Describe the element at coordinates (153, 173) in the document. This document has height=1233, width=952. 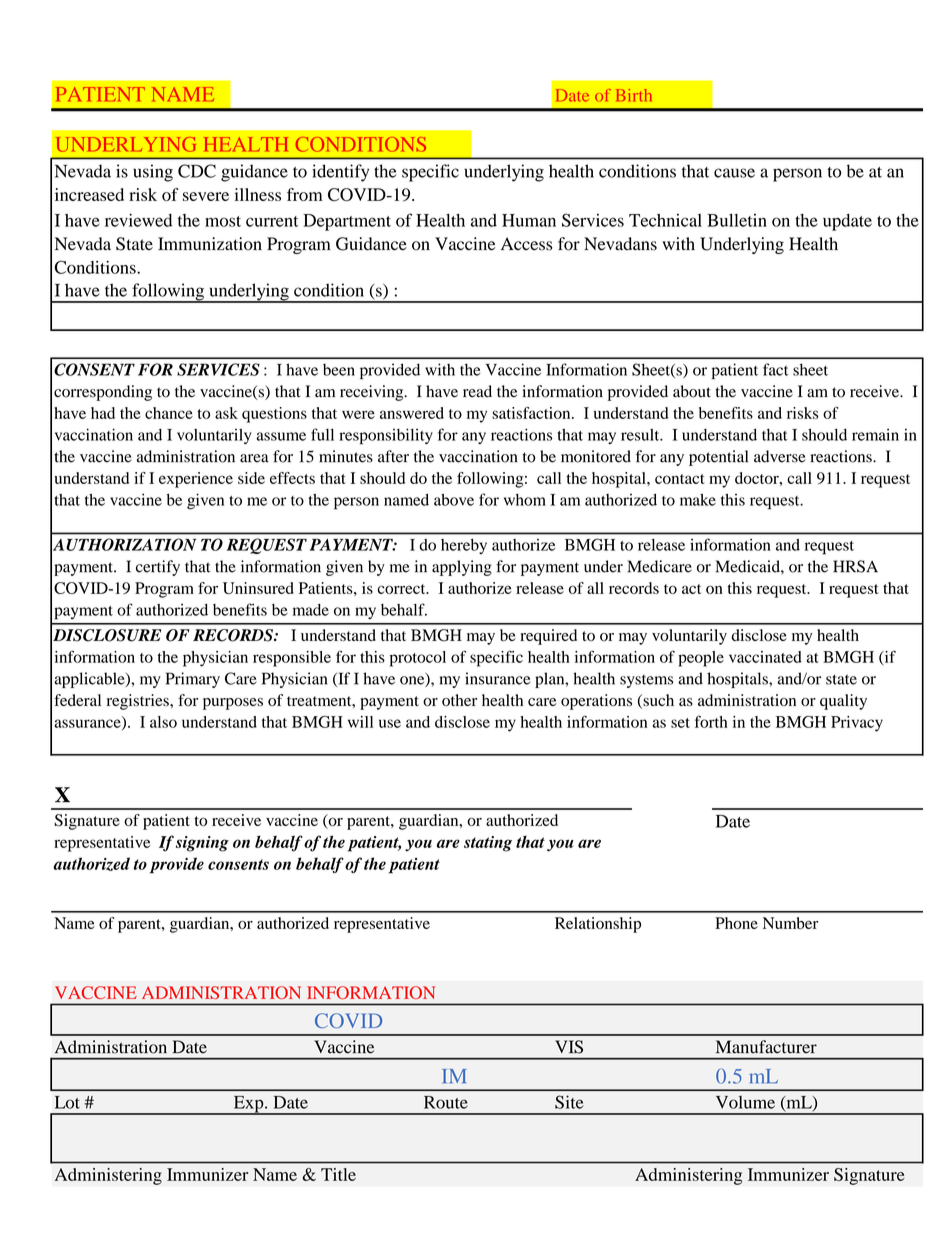
I see `using` at that location.
